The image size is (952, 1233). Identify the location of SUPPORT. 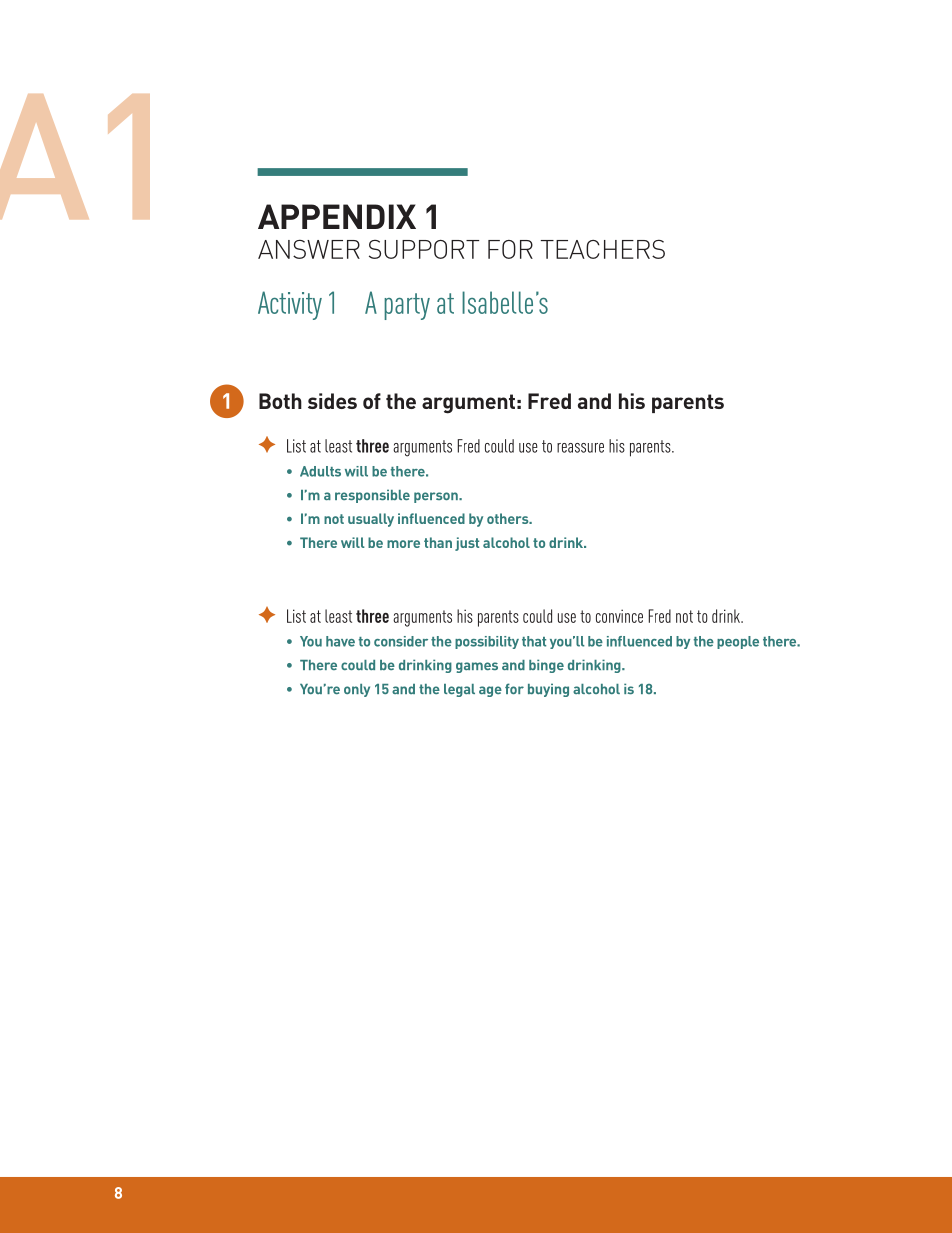
(424, 249).
